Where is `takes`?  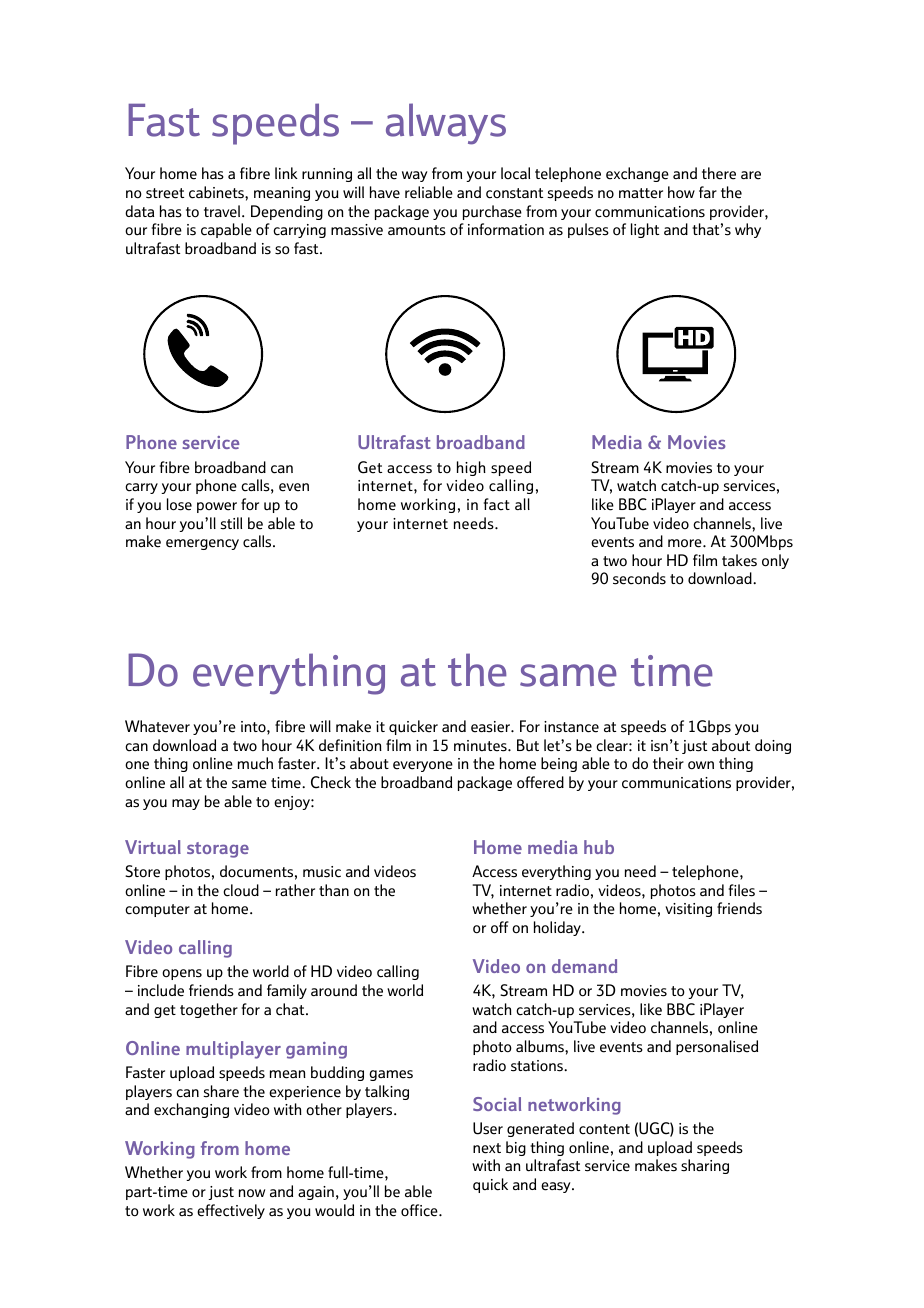 takes is located at coordinates (739, 560).
